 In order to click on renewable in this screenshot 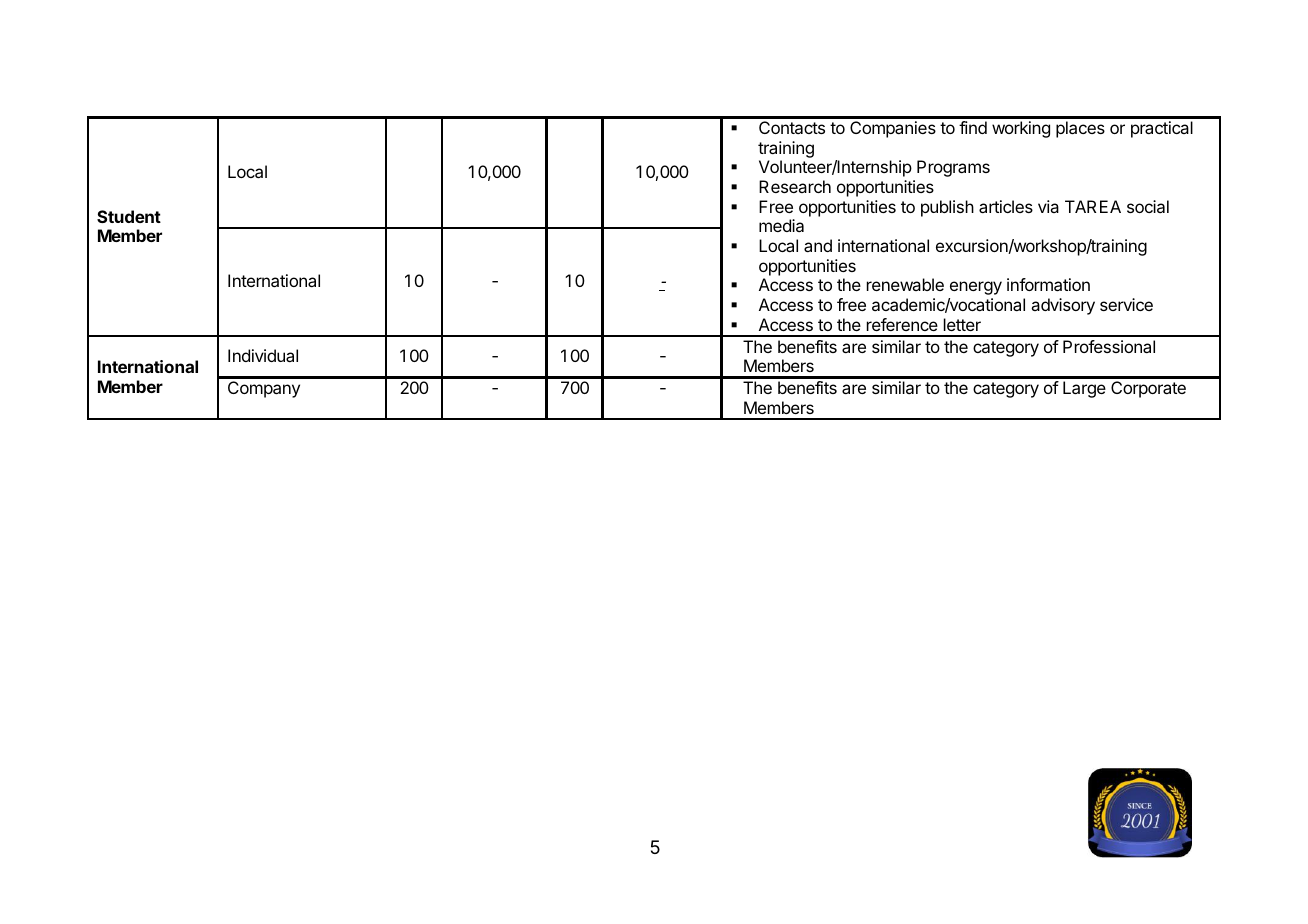, I will do `click(905, 284)`.
